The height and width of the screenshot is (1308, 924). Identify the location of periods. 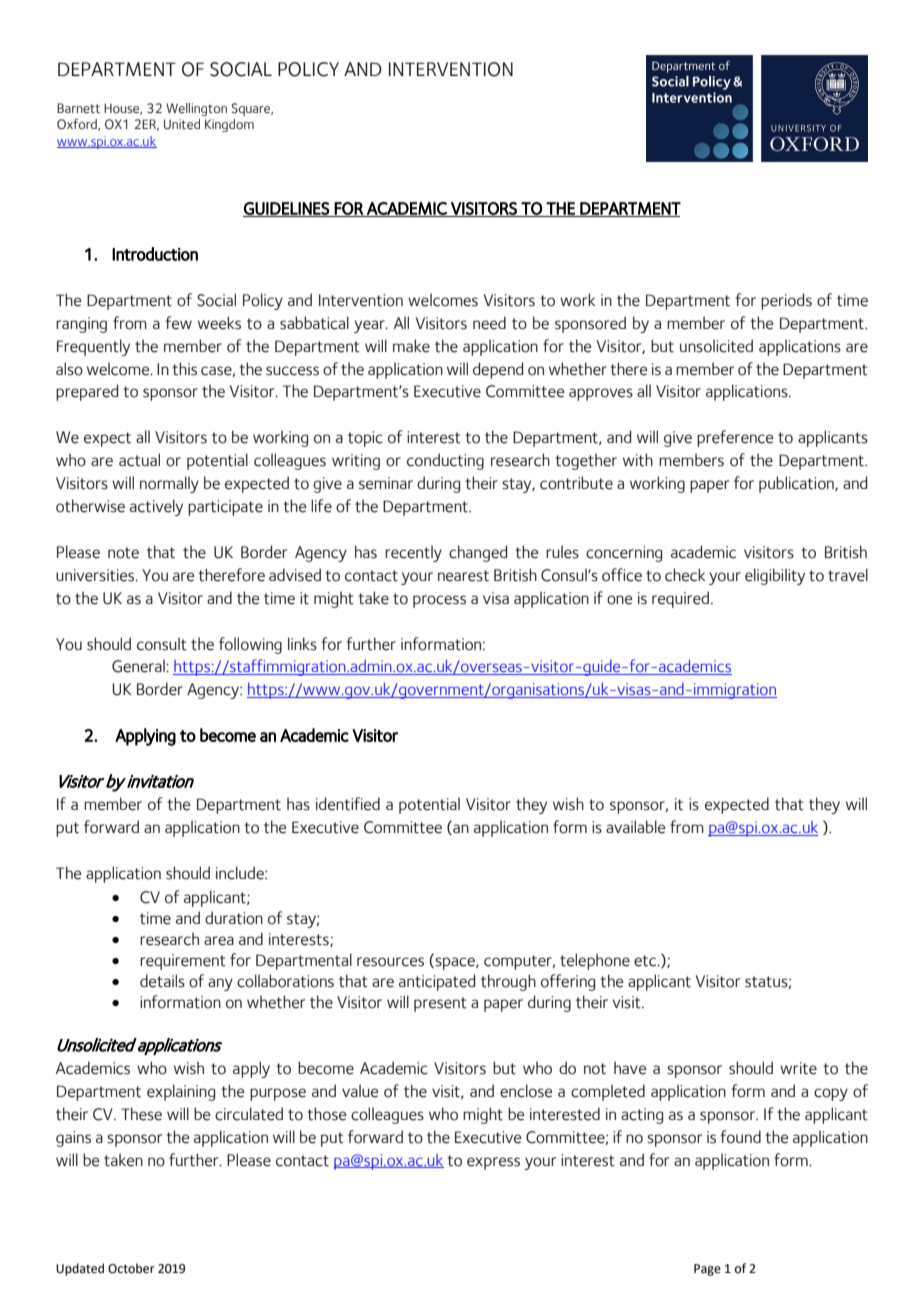
(786, 301).
